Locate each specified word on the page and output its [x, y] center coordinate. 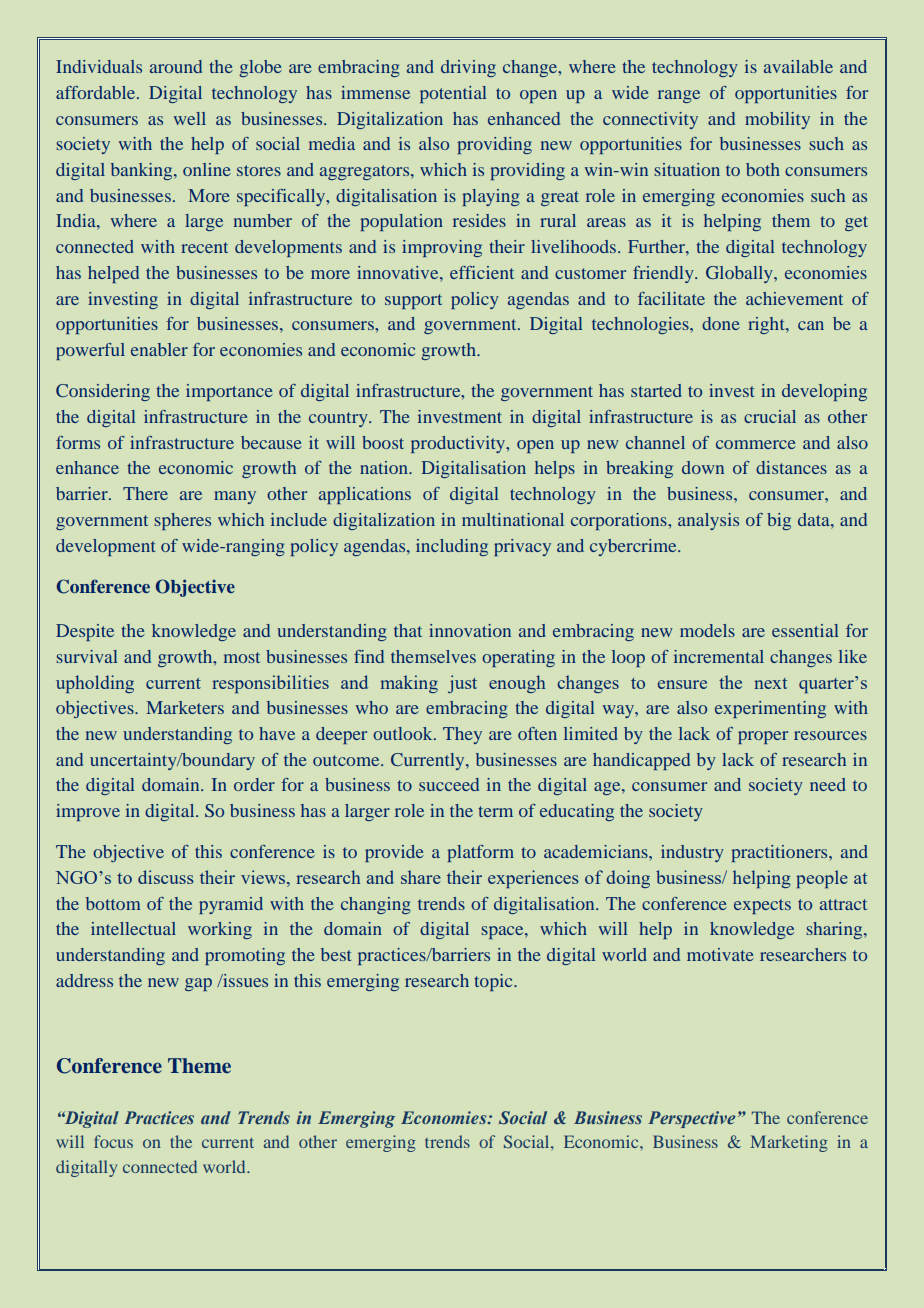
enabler [159, 349]
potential [453, 94]
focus [113, 1141]
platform [480, 853]
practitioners [780, 853]
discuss [166, 877]
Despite [85, 632]
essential [805, 630]
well [190, 118]
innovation [470, 630]
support [413, 301]
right [767, 325]
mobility [777, 120]
